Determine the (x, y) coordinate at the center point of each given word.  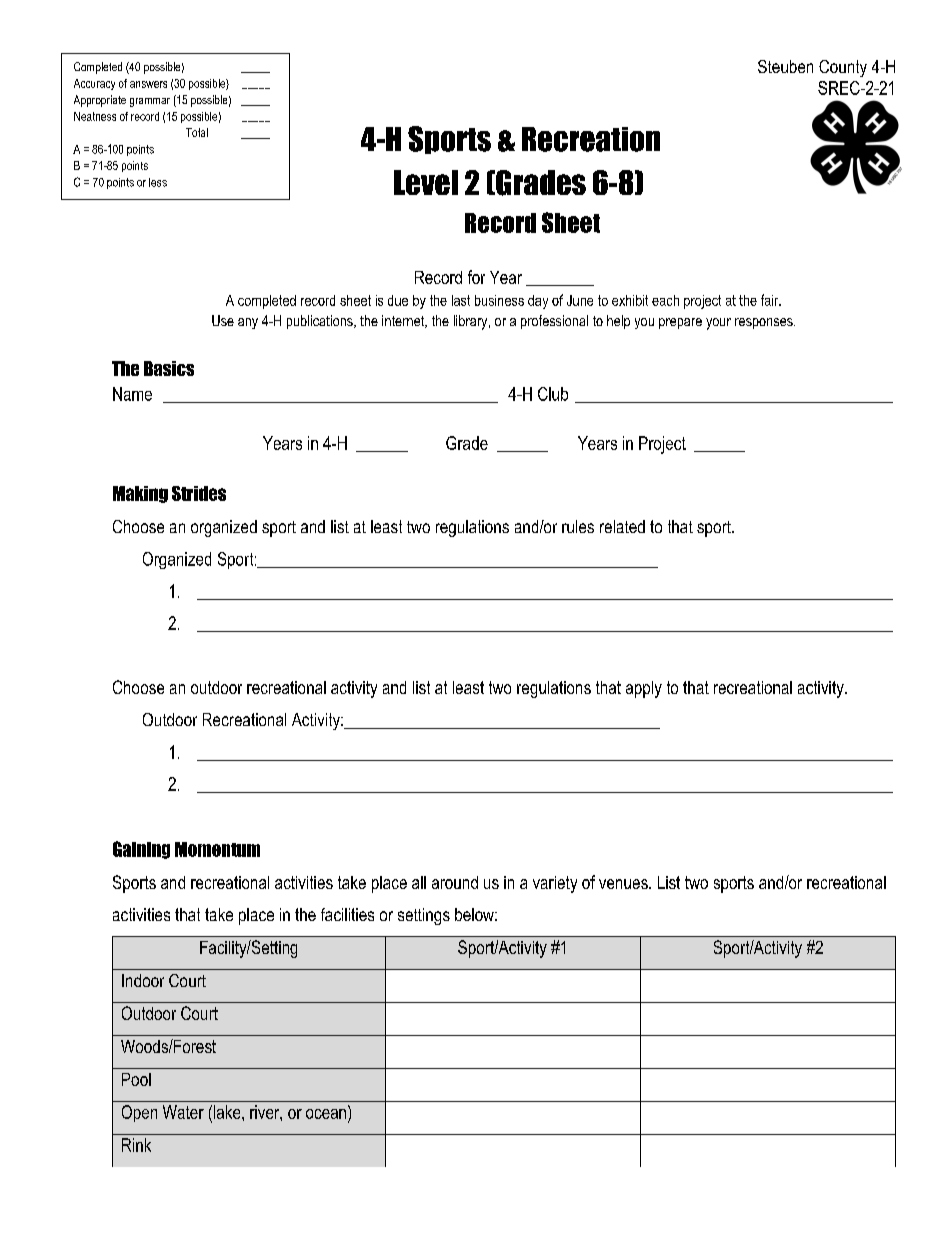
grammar (150, 102)
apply (644, 689)
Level (426, 182)
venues (624, 884)
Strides (199, 493)
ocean (327, 1114)
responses (765, 323)
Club (553, 394)
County (843, 68)
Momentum (217, 849)
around (455, 882)
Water (183, 1112)
